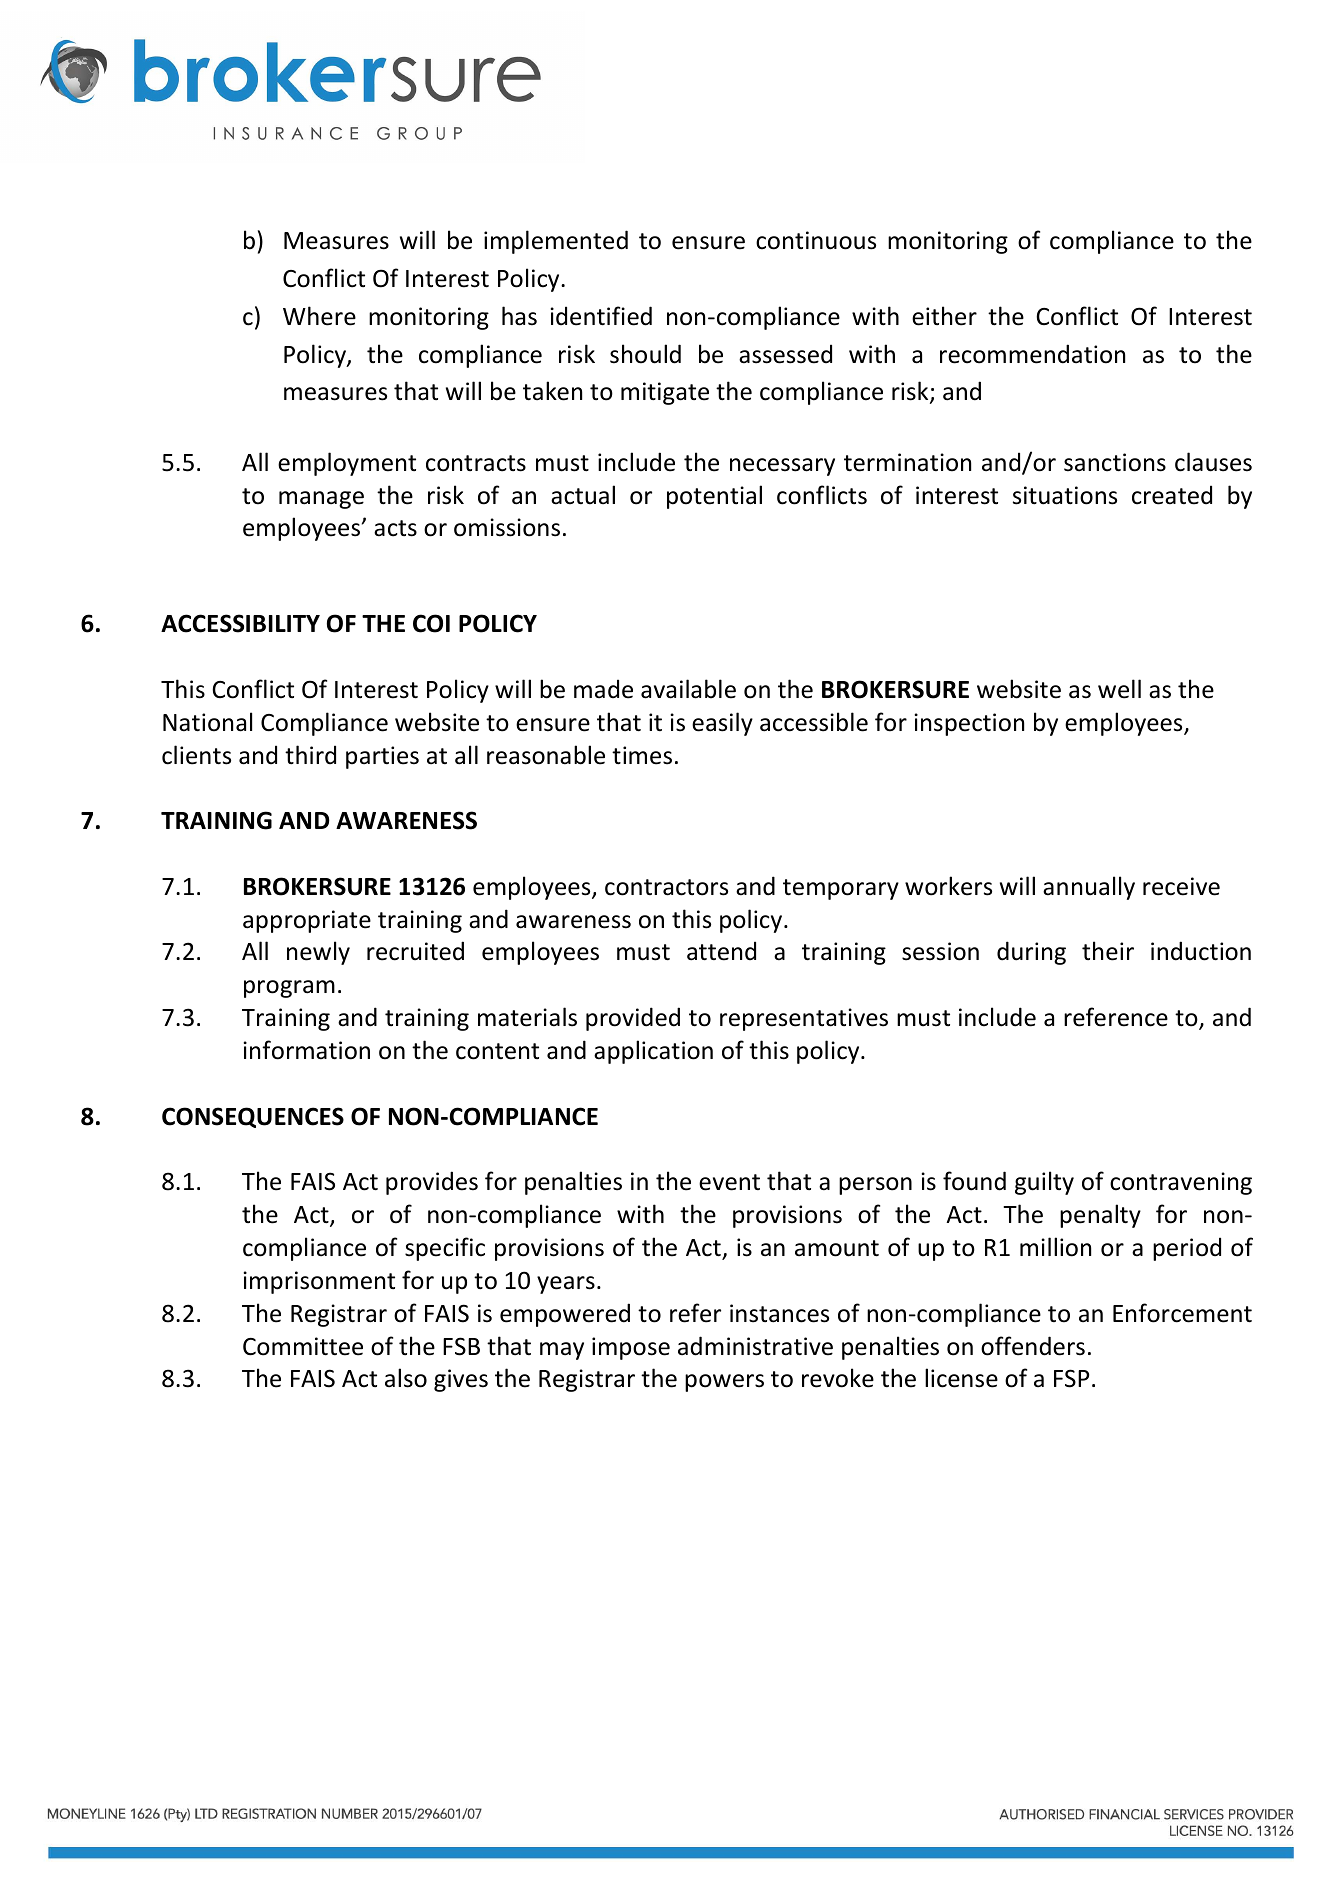 Image resolution: width=1334 pixels, height=1887 pixels. I want to click on Where, so click(319, 316).
